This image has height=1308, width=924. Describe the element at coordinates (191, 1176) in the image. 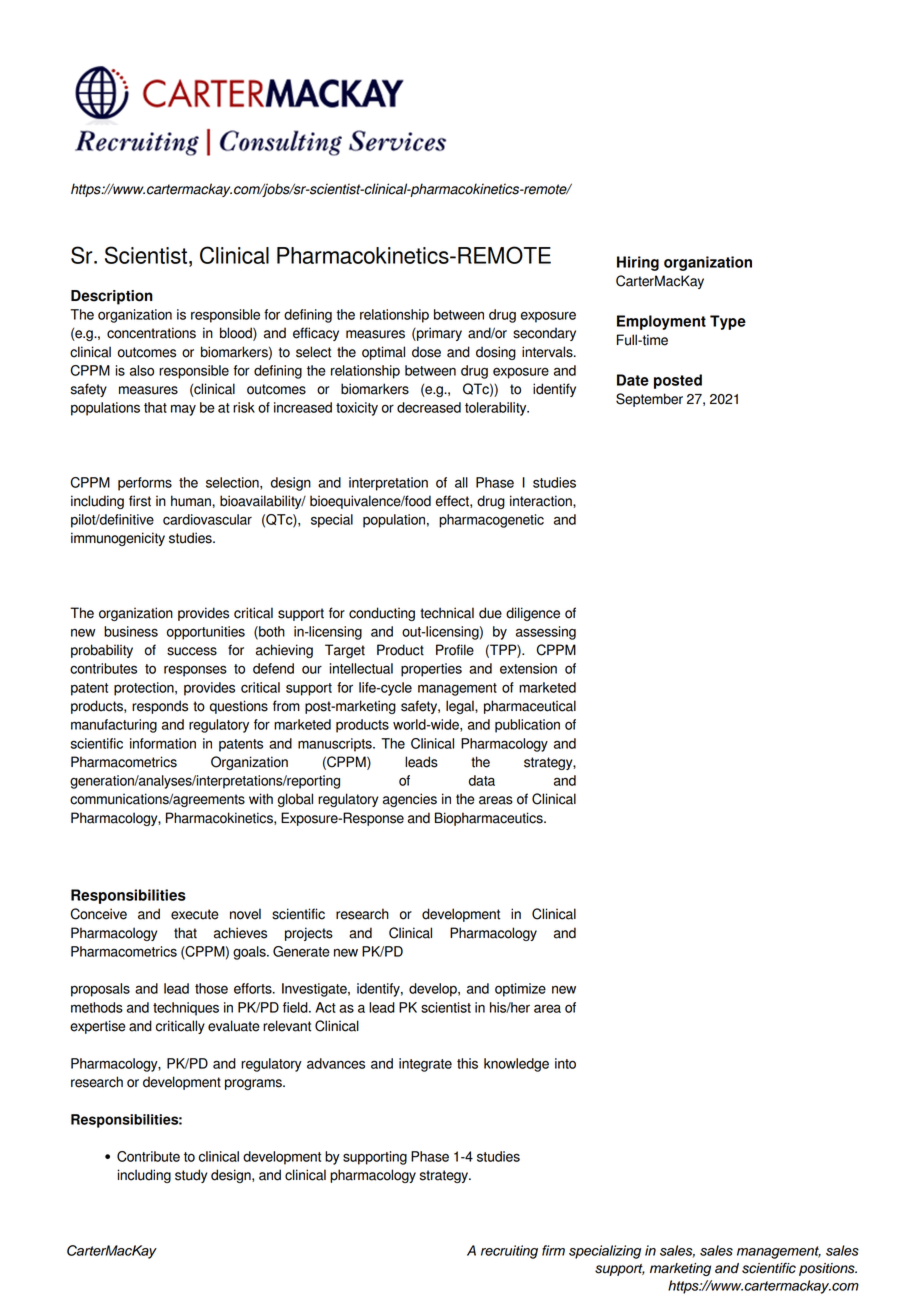

I see `study` at that location.
